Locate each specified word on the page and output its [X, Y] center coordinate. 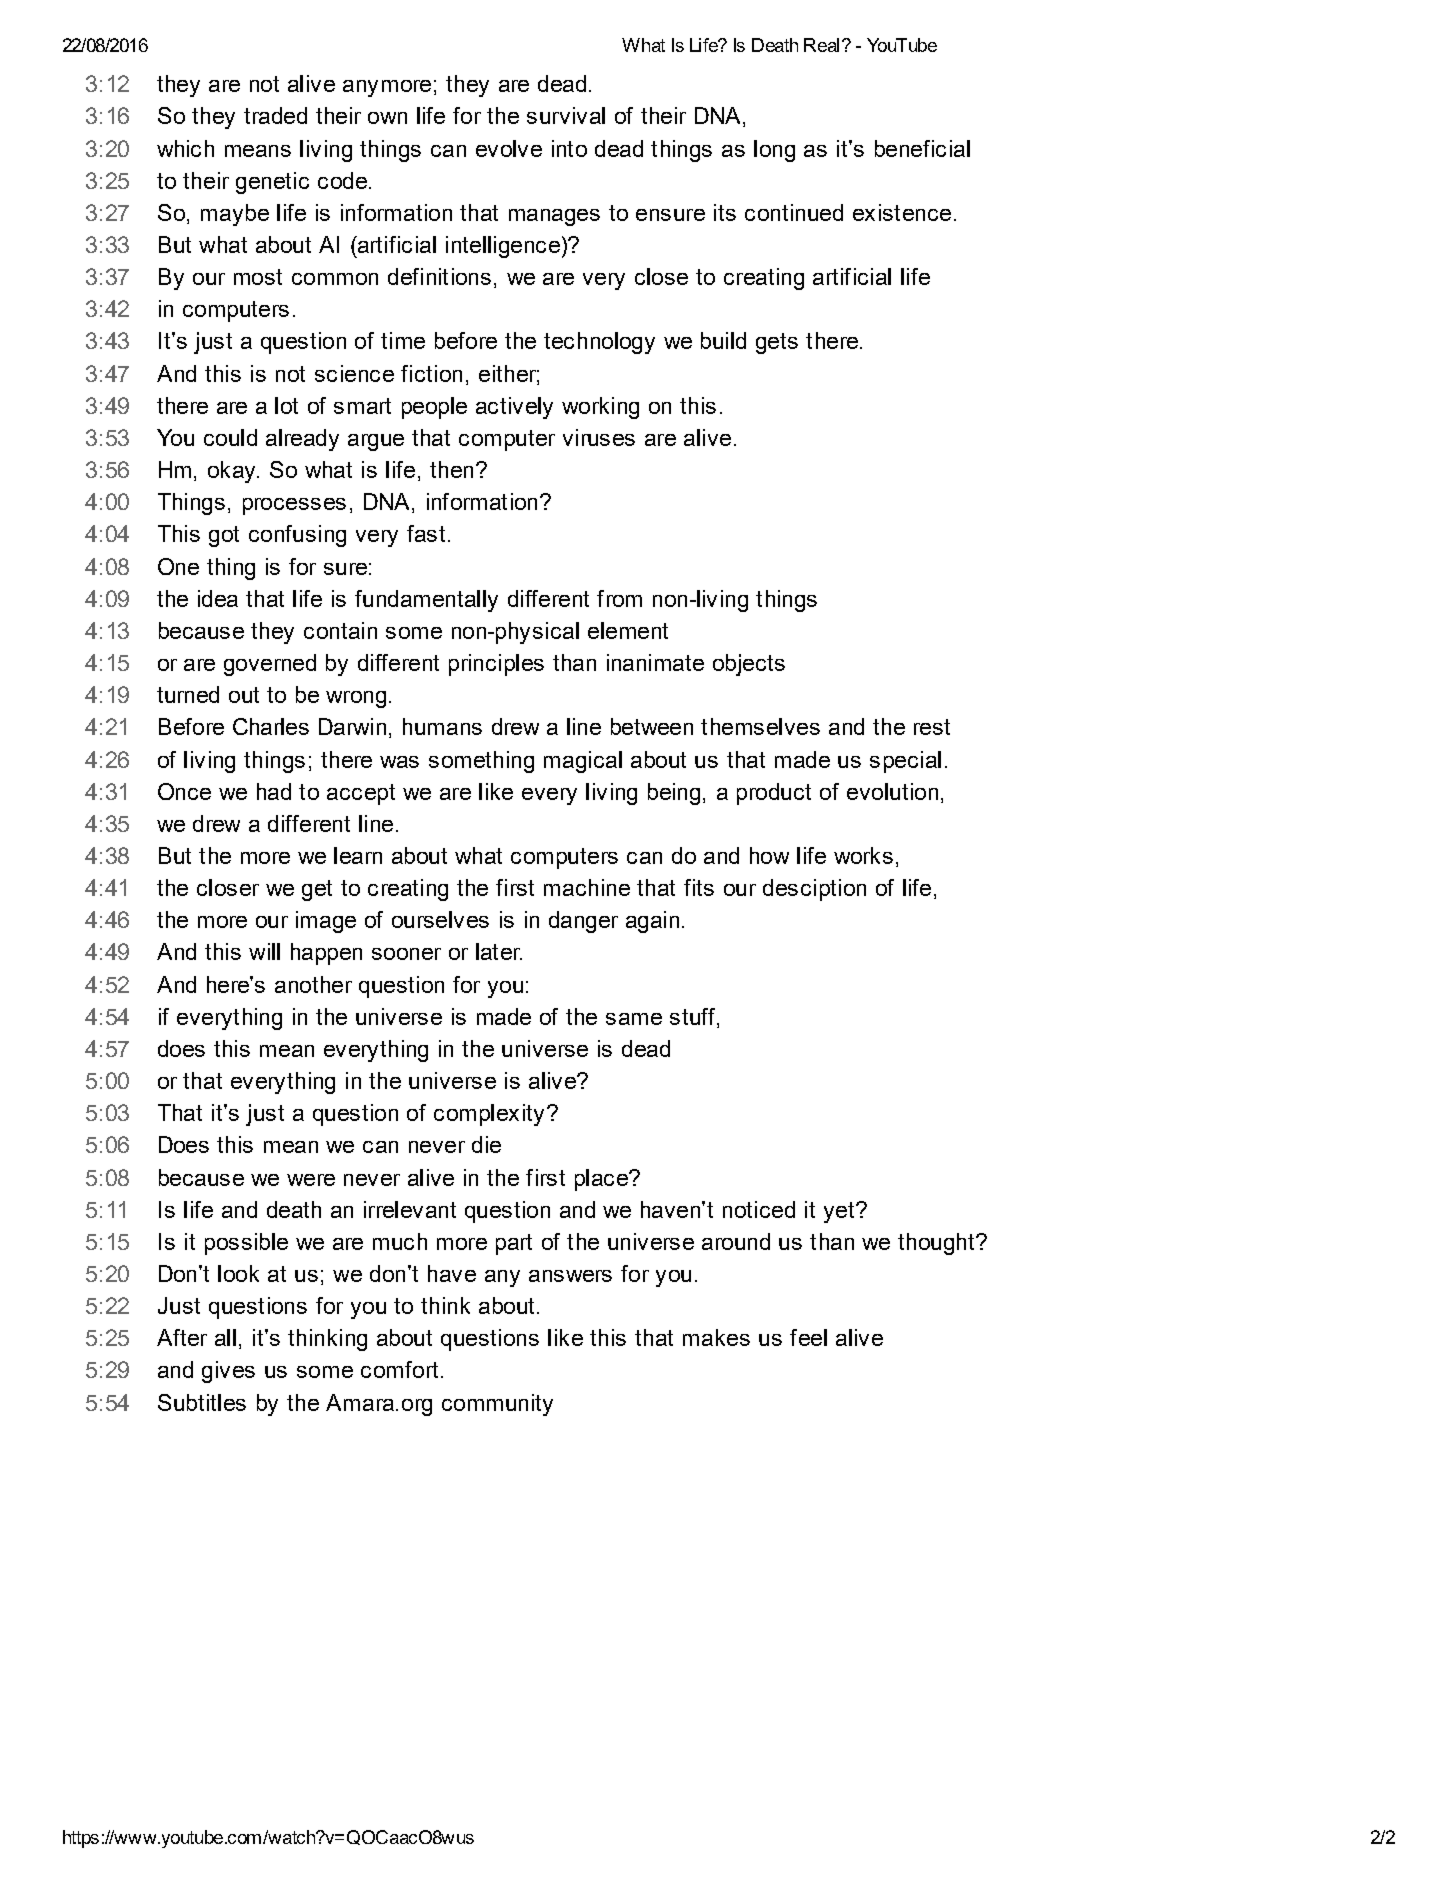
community [497, 1405]
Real [821, 45]
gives [228, 1372]
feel [808, 1337]
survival [566, 115]
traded [275, 115]
